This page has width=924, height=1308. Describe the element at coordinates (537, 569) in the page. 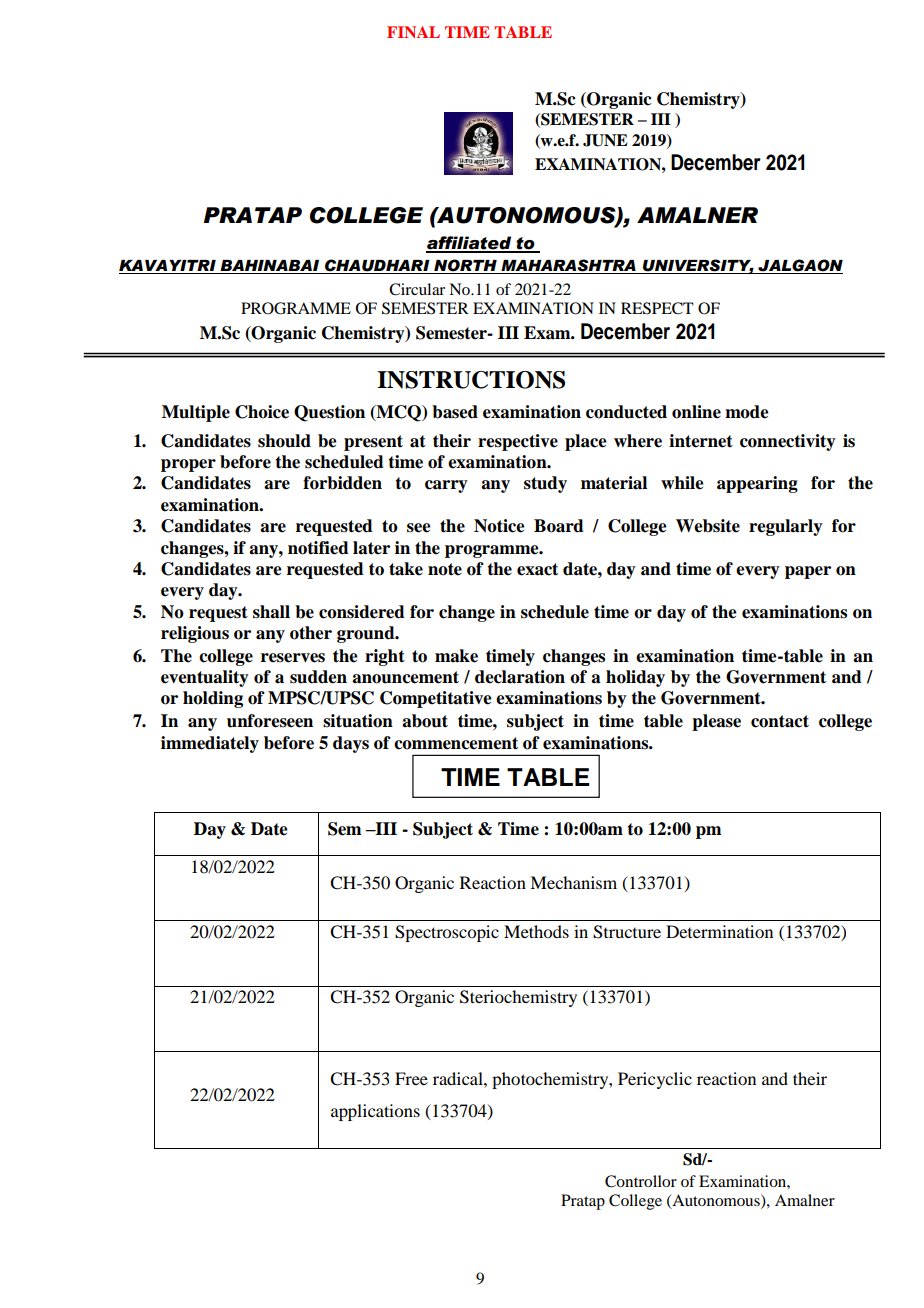

I see `exact` at that location.
